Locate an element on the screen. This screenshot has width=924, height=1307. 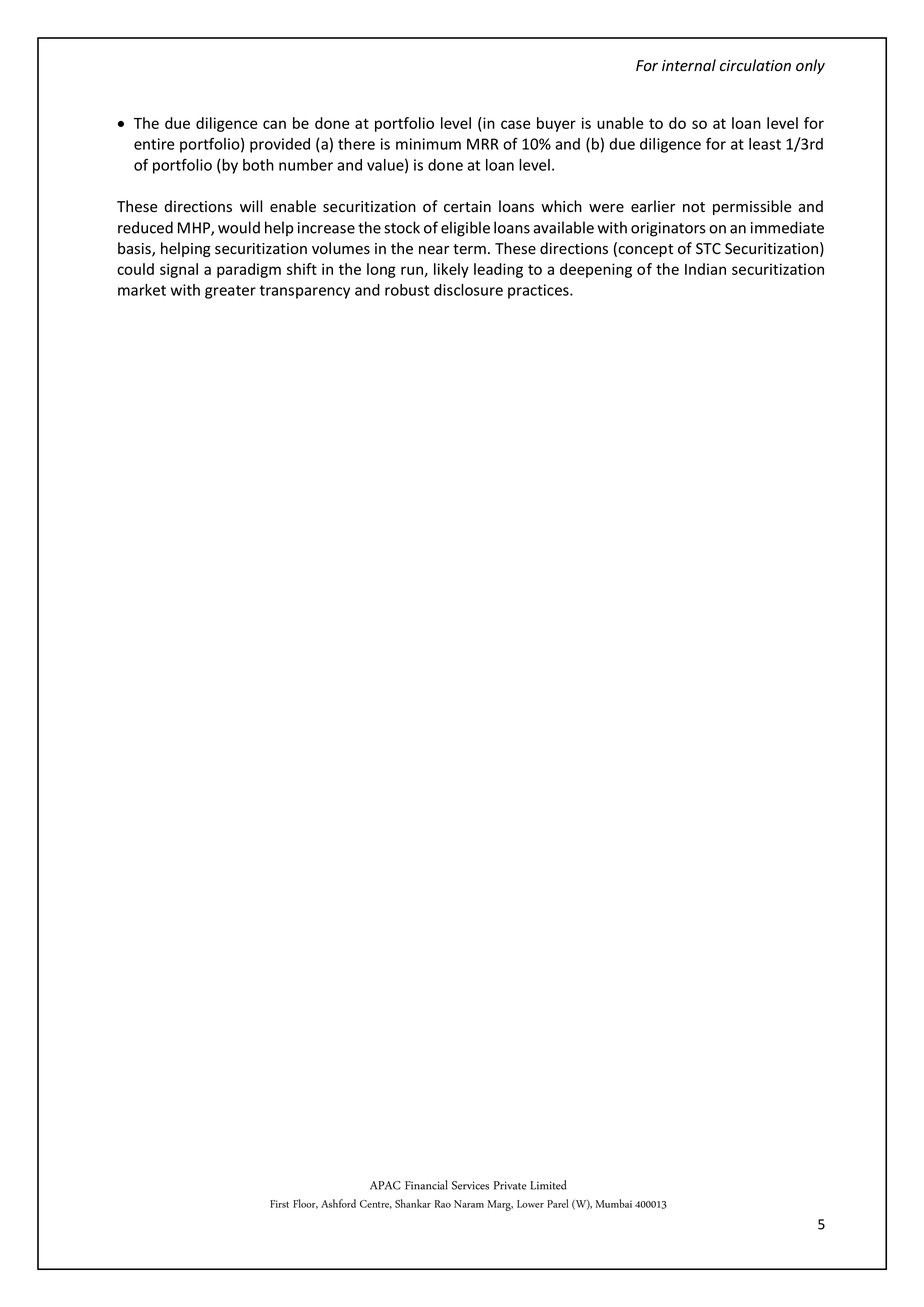
Mumbai is located at coordinates (614, 1203).
